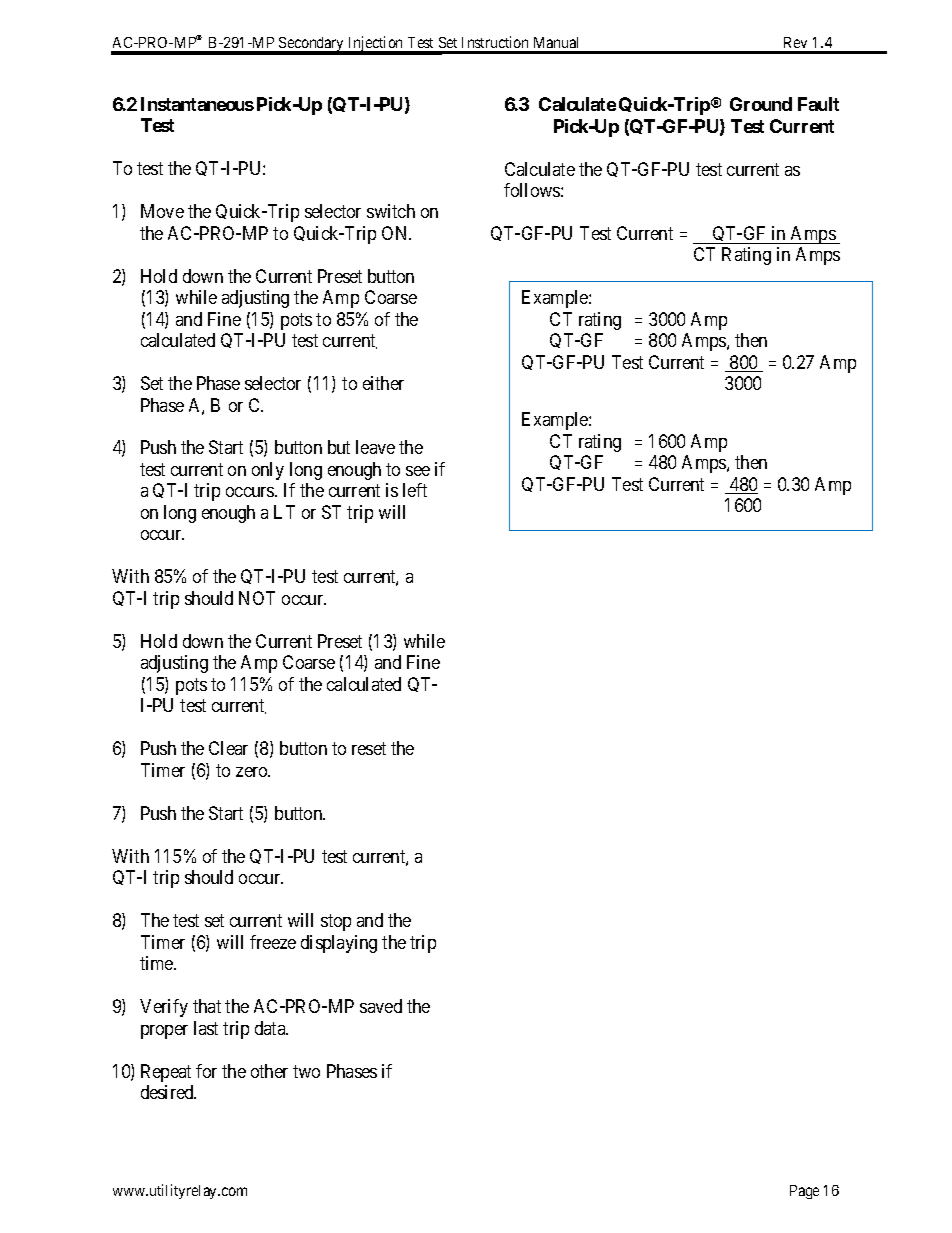  I want to click on Ground, so click(761, 104).
